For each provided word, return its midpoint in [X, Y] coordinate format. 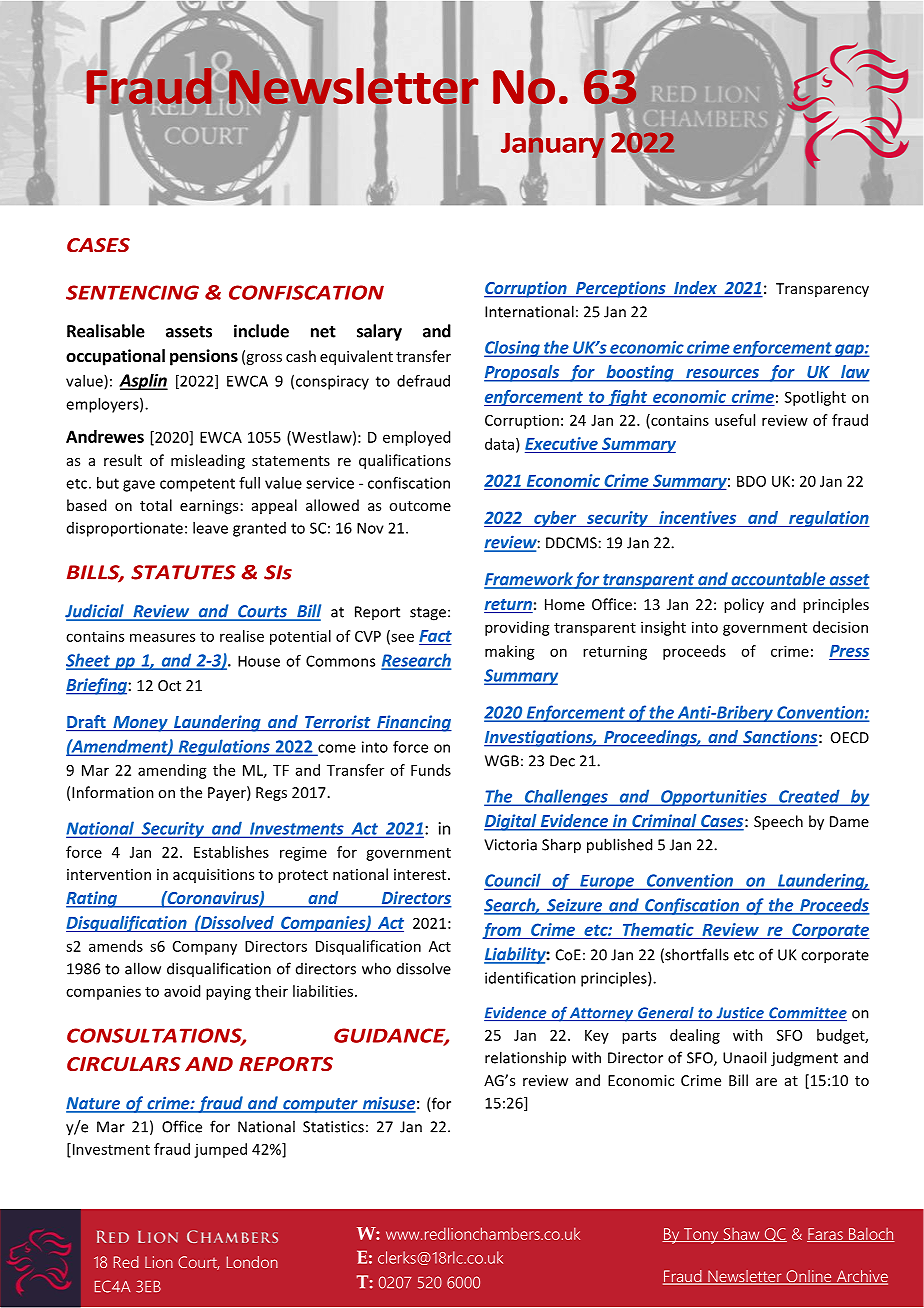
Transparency [822, 290]
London [252, 1262]
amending [172, 771]
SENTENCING [132, 292]
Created [809, 797]
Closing [513, 349]
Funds [431, 770]
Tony [701, 1236]
